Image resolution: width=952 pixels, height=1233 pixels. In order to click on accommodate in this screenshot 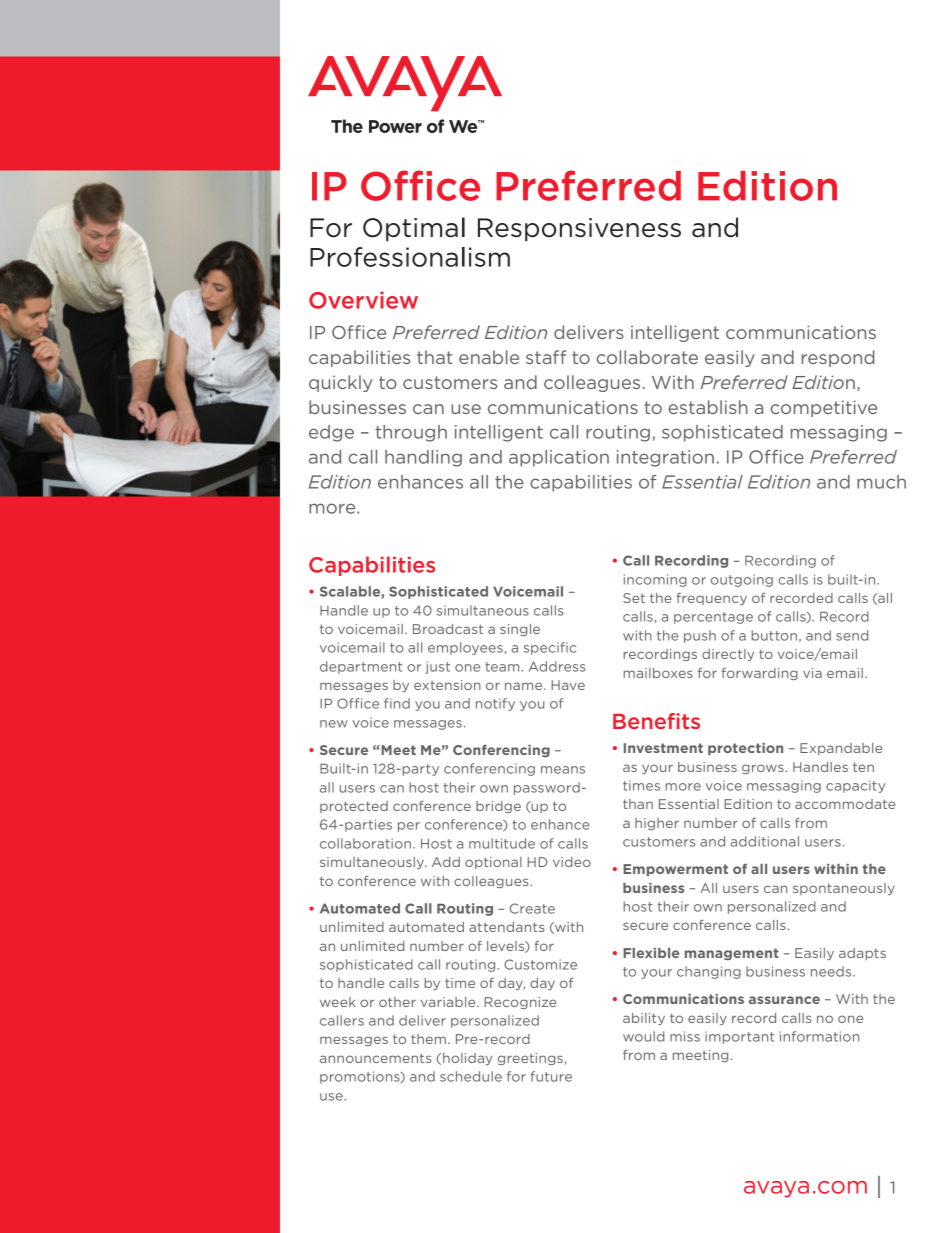, I will do `click(845, 804)`.
